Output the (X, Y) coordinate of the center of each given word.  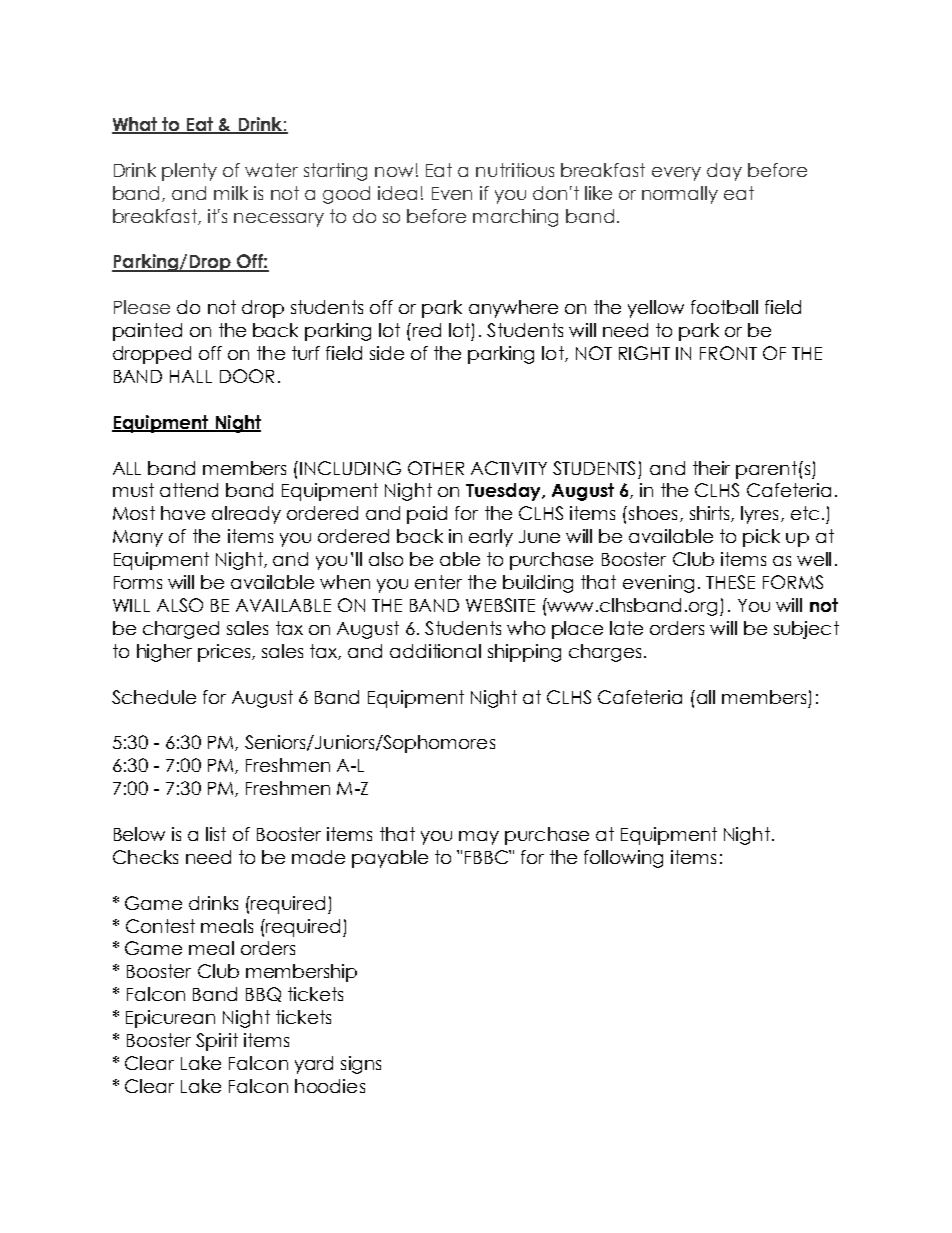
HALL (191, 376)
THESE (730, 582)
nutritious (515, 170)
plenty (189, 172)
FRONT (728, 353)
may (479, 838)
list (216, 834)
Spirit (217, 1042)
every (676, 174)
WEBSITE (500, 605)
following (623, 859)
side (387, 353)
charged (181, 630)
